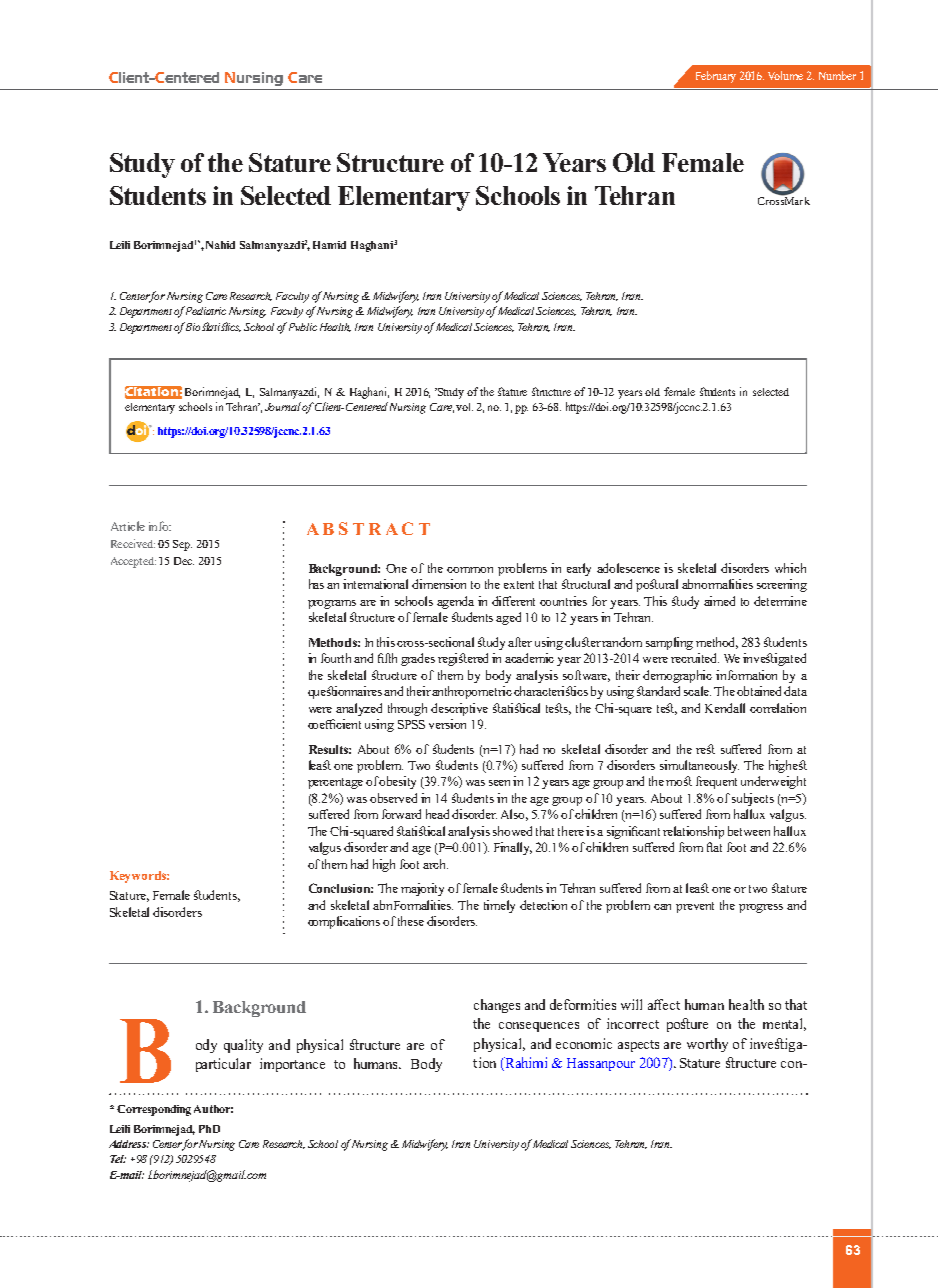 Image resolution: width=938 pixels, height=1288 pixels. I want to click on Dec, so click(184, 561).
